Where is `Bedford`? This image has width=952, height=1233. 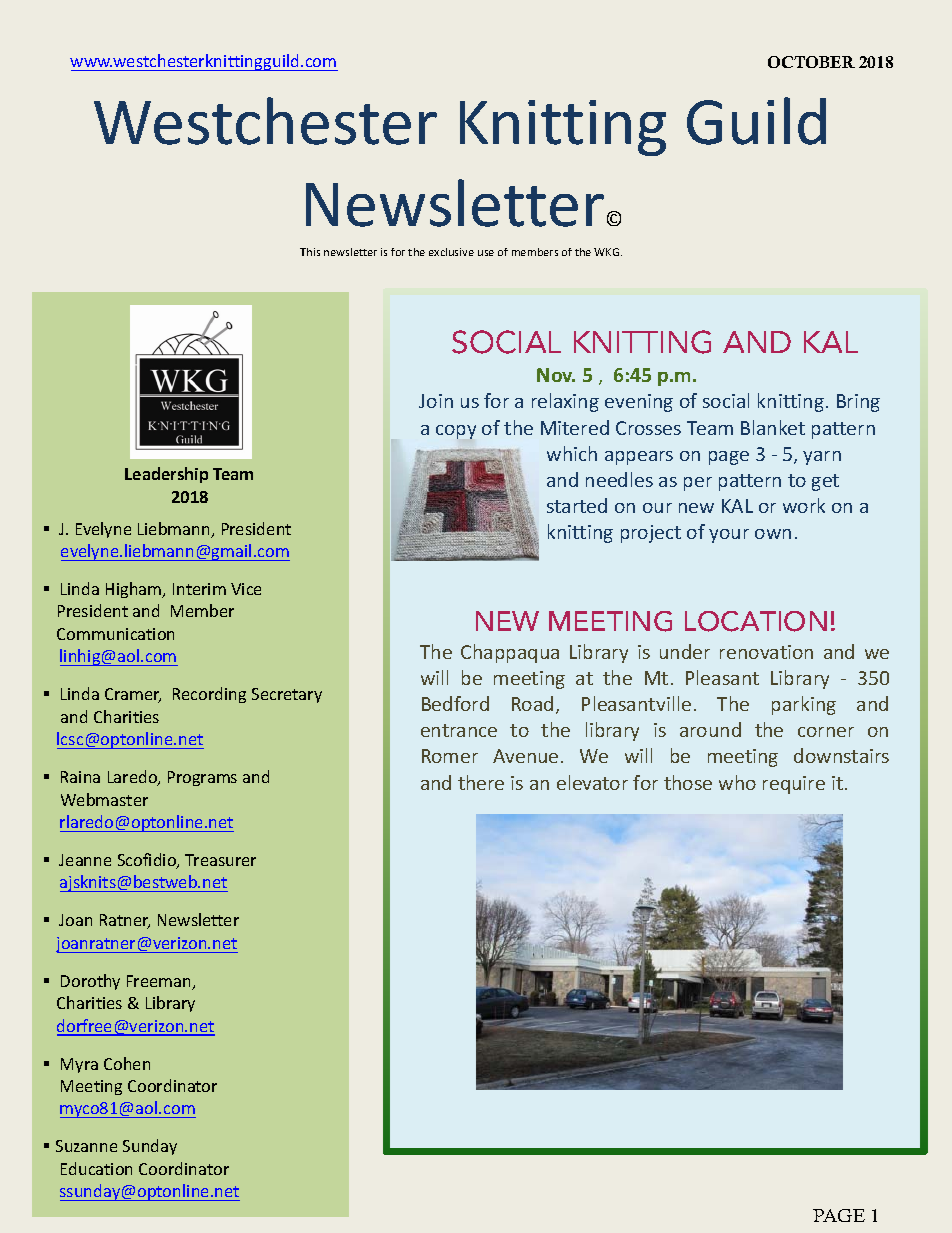 Bedford is located at coordinates (455, 703).
